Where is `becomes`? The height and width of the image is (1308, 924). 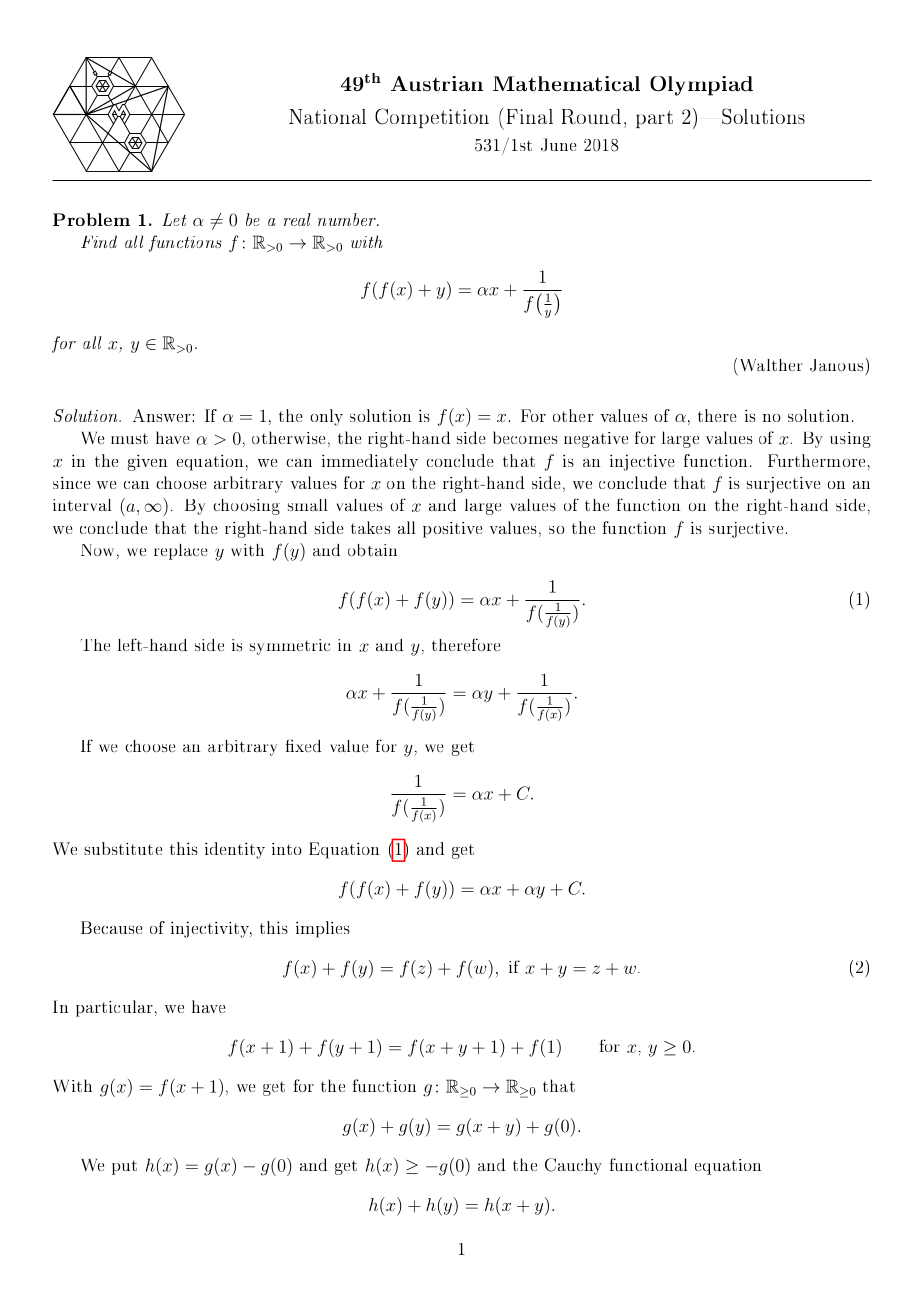
becomes is located at coordinates (525, 437).
